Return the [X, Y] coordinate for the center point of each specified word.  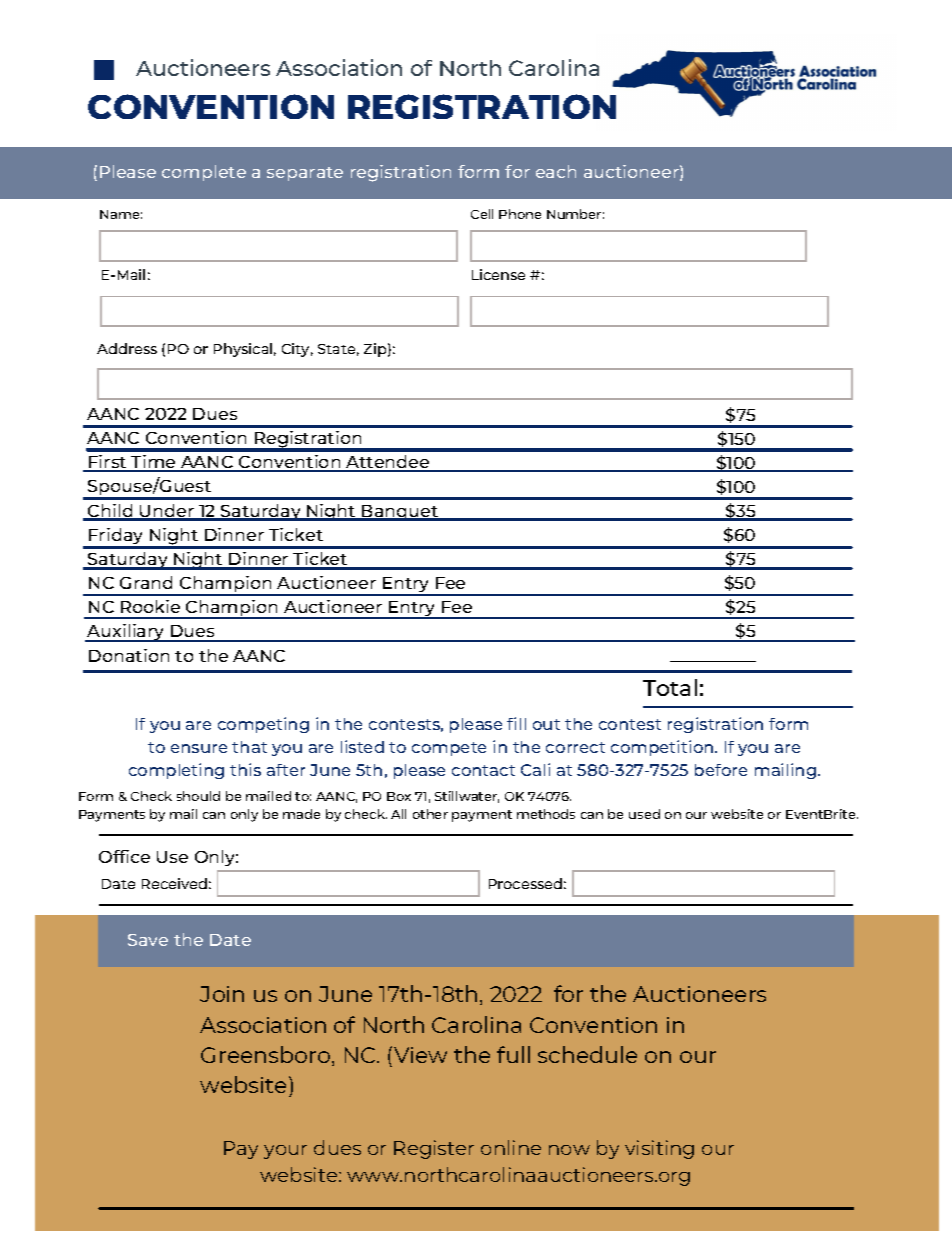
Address [127, 348]
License [498, 274]
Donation [129, 655]
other [430, 814]
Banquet [400, 513]
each [556, 171]
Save [148, 940]
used [644, 814]
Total [670, 687]
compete [449, 749]
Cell [482, 214]
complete [204, 173]
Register [434, 1149]
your [285, 1152]
